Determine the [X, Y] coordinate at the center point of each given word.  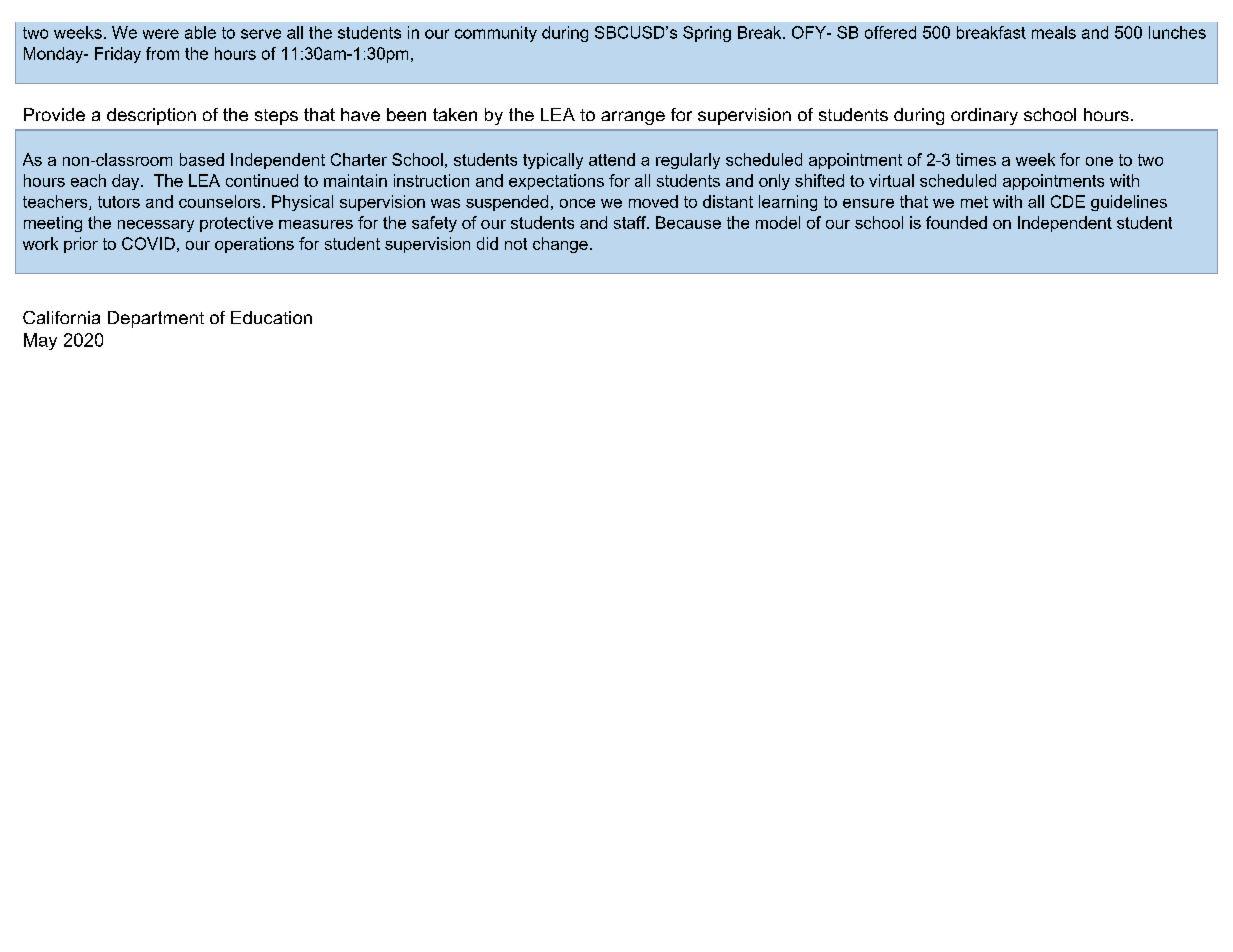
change [560, 245]
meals [1054, 32]
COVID [148, 243]
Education [271, 317]
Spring [707, 34]
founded [956, 222]
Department [156, 319]
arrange [633, 118]
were [161, 34]
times [976, 159]
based [202, 159]
